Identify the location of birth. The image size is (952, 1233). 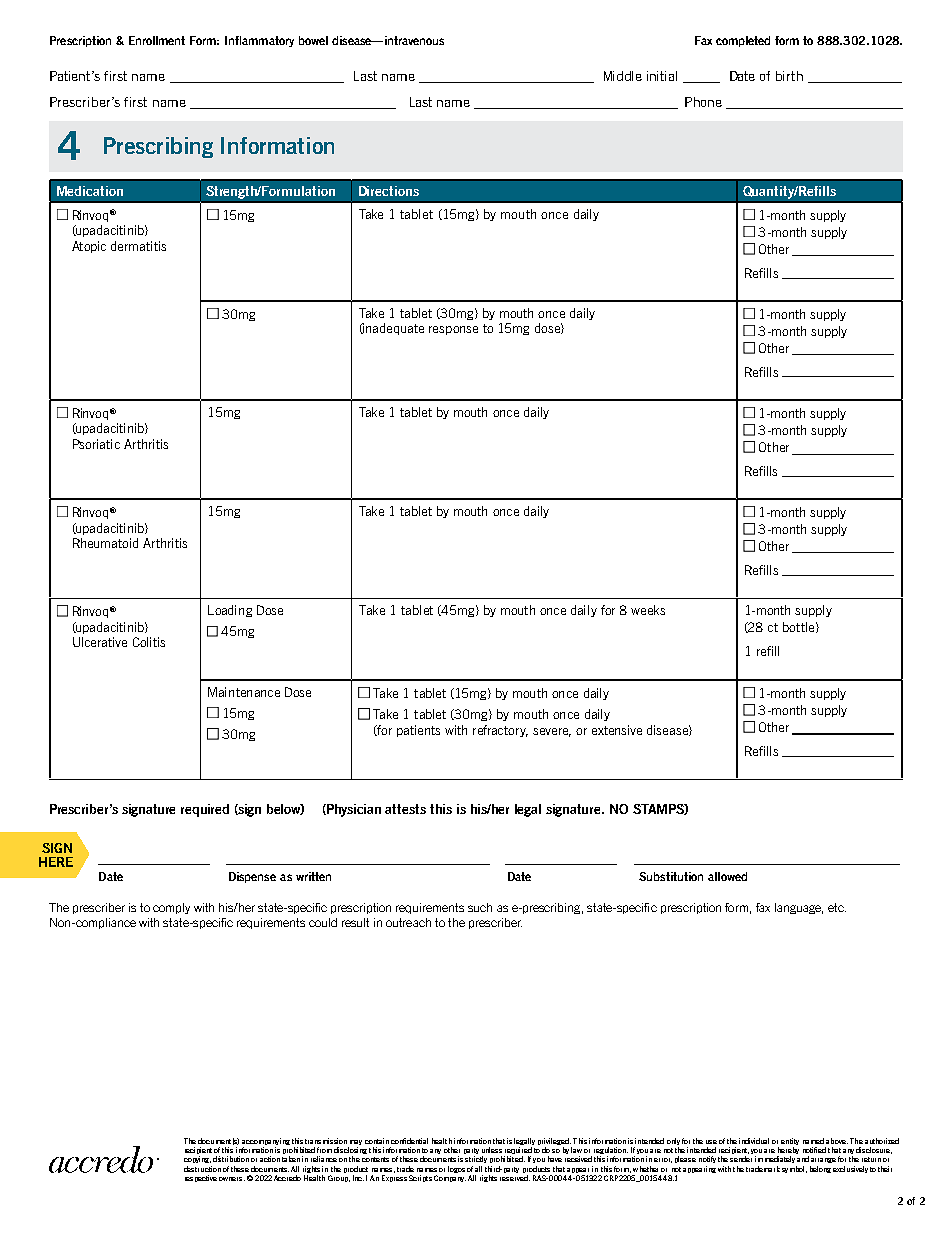
(789, 76).
